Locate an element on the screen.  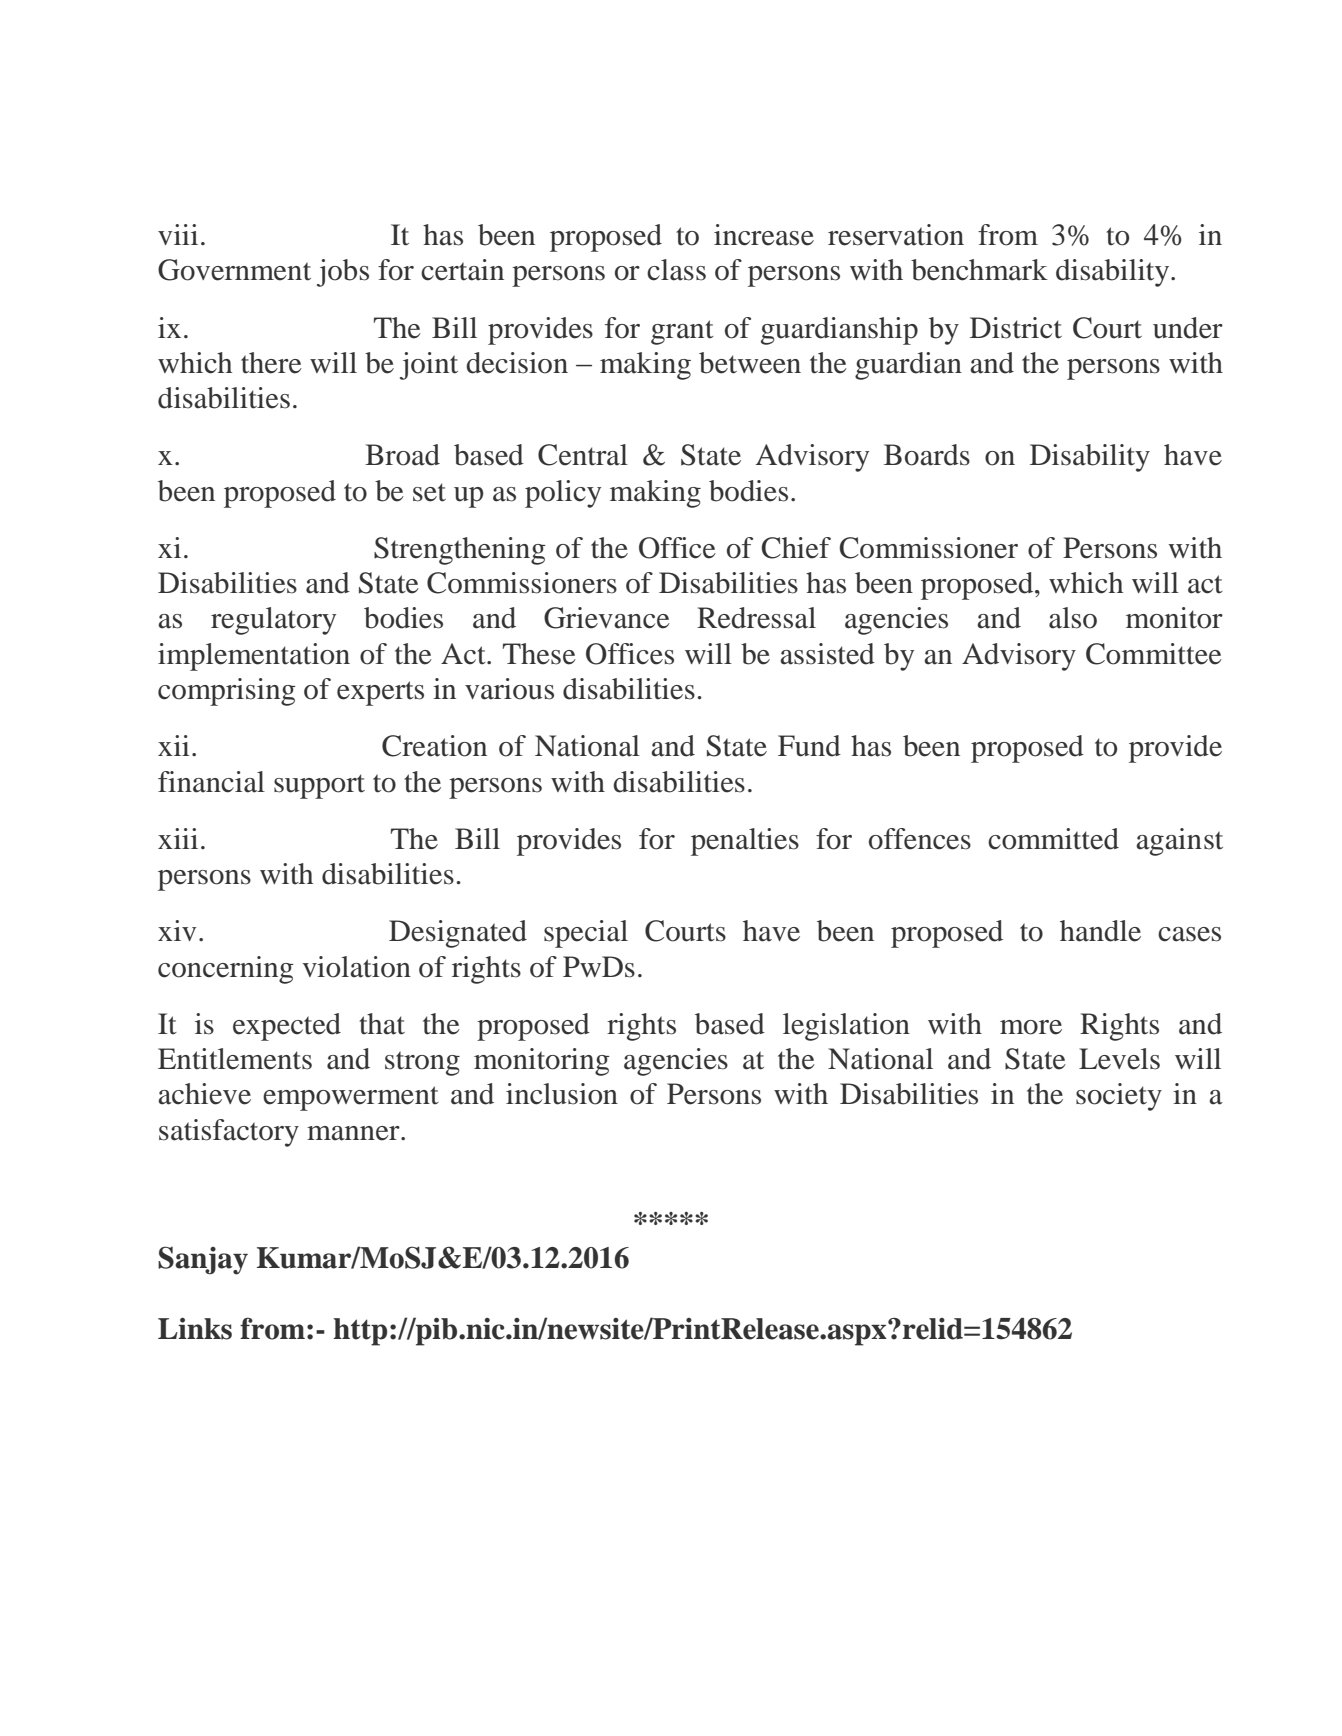
benchmark is located at coordinates (979, 270).
